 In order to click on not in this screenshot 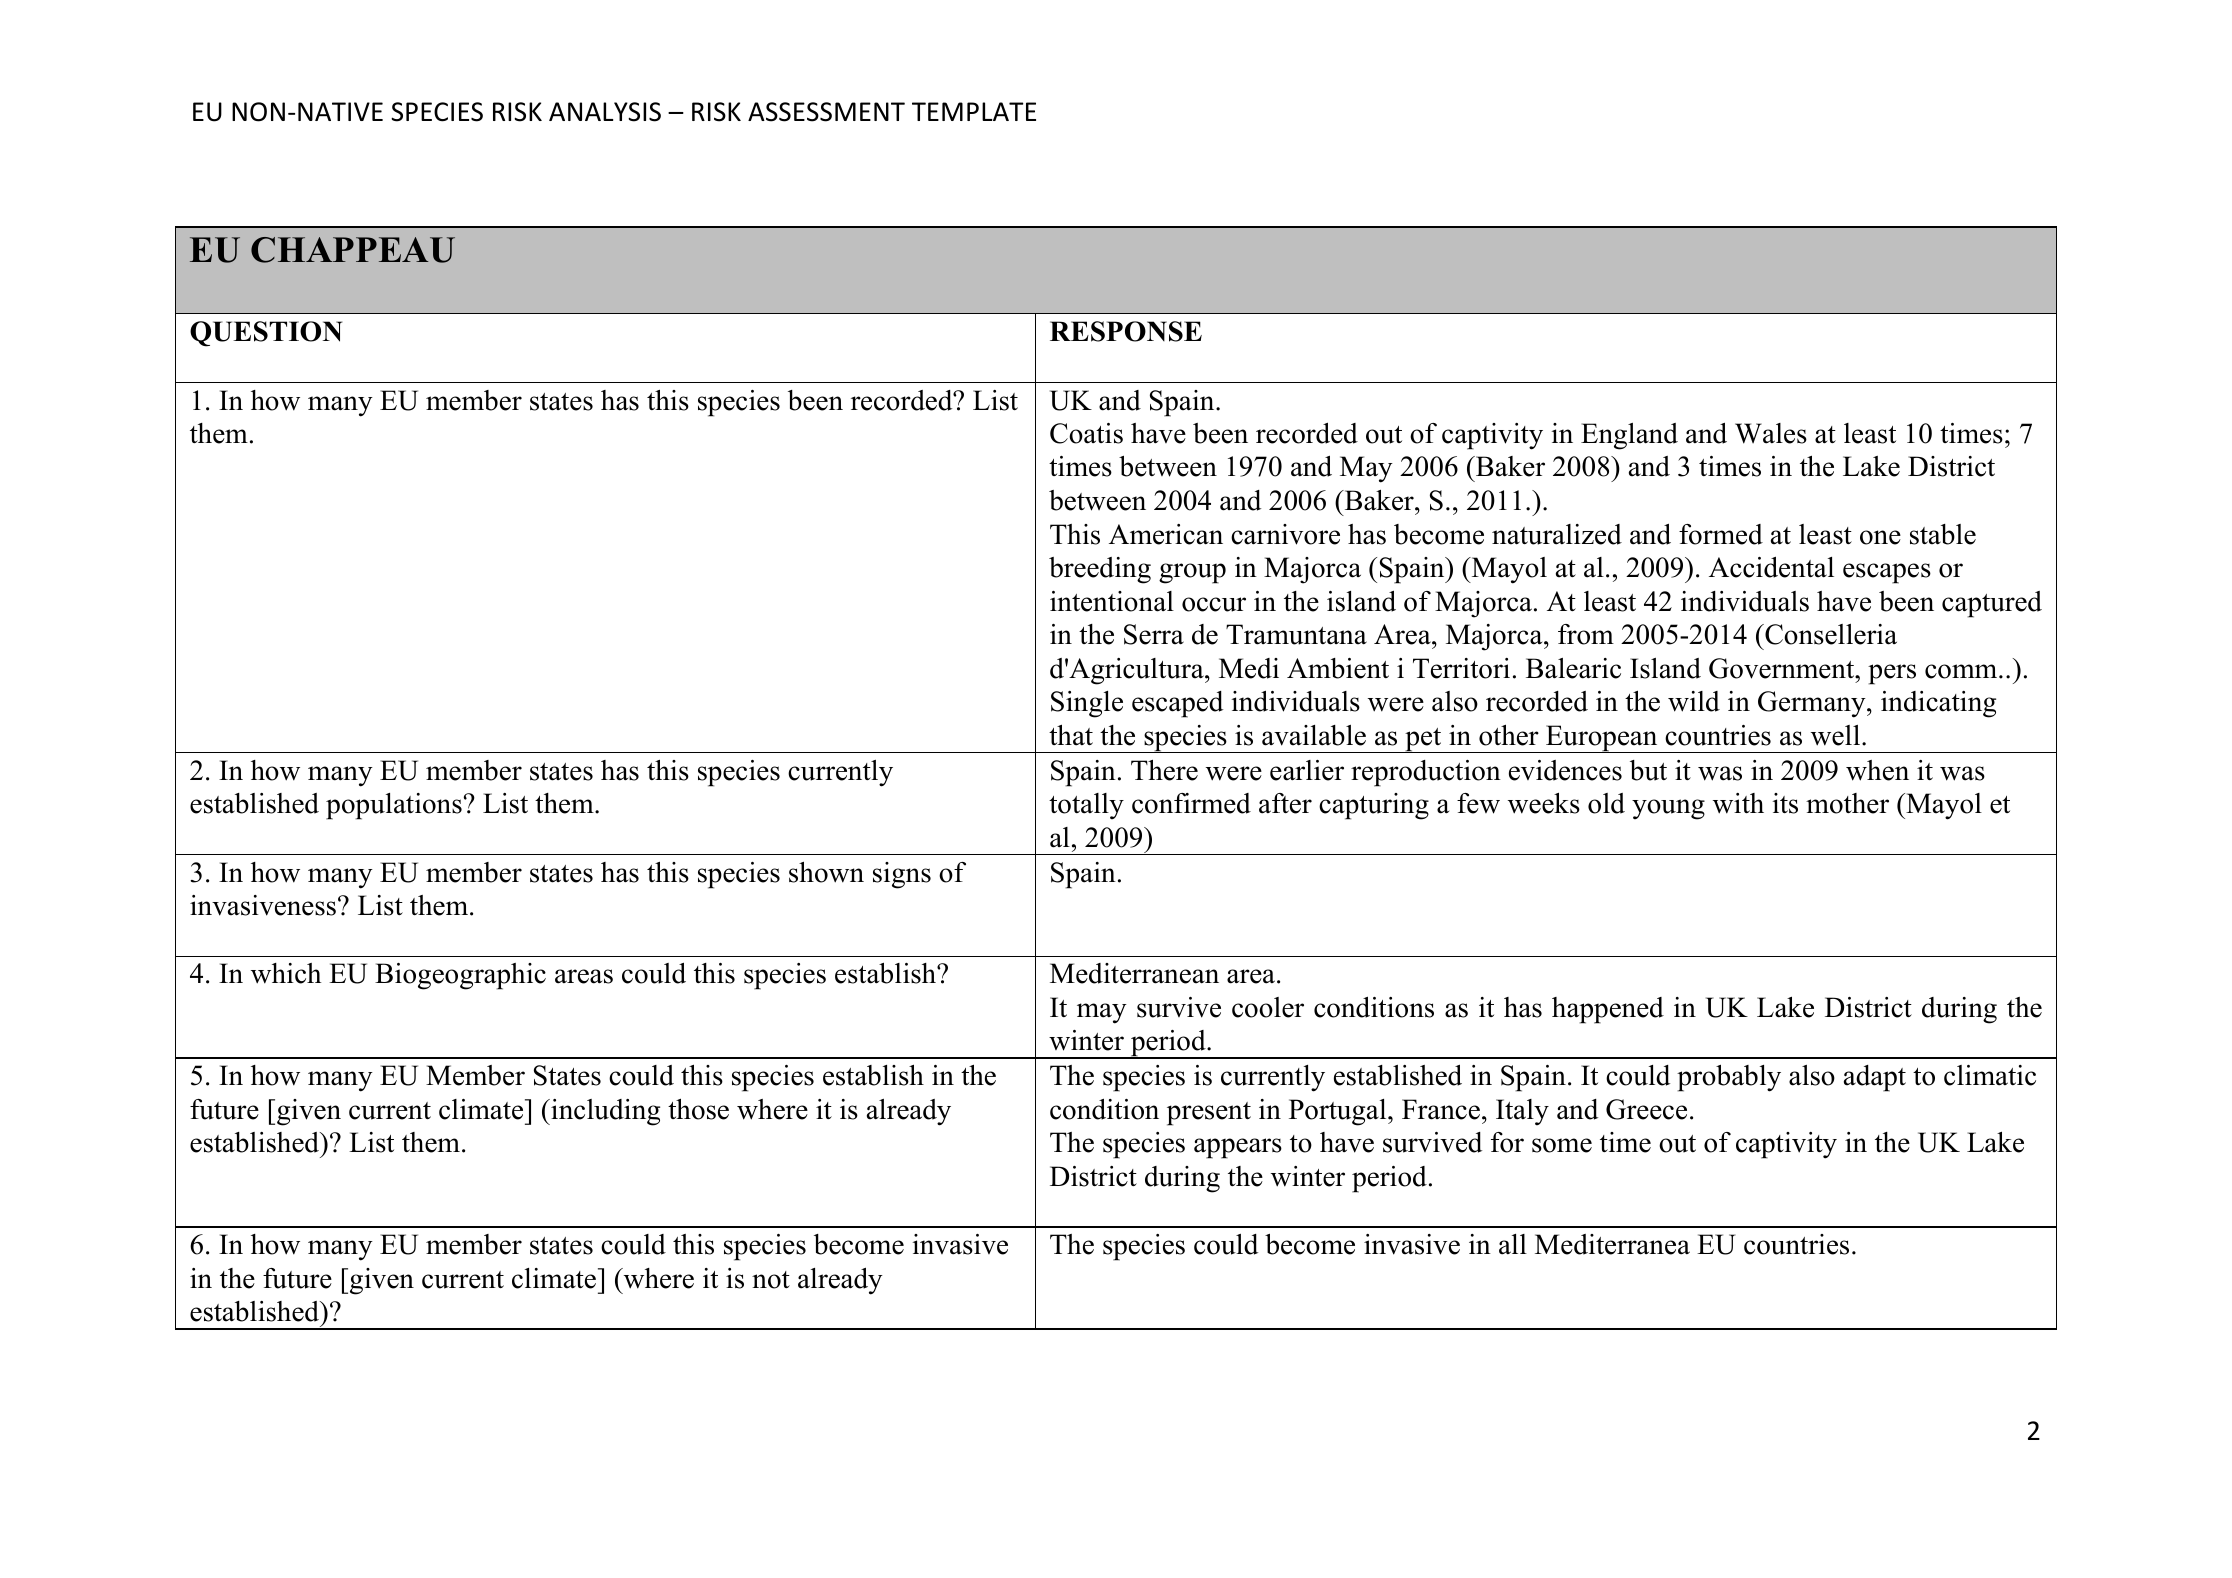, I will do `click(771, 1280)`.
